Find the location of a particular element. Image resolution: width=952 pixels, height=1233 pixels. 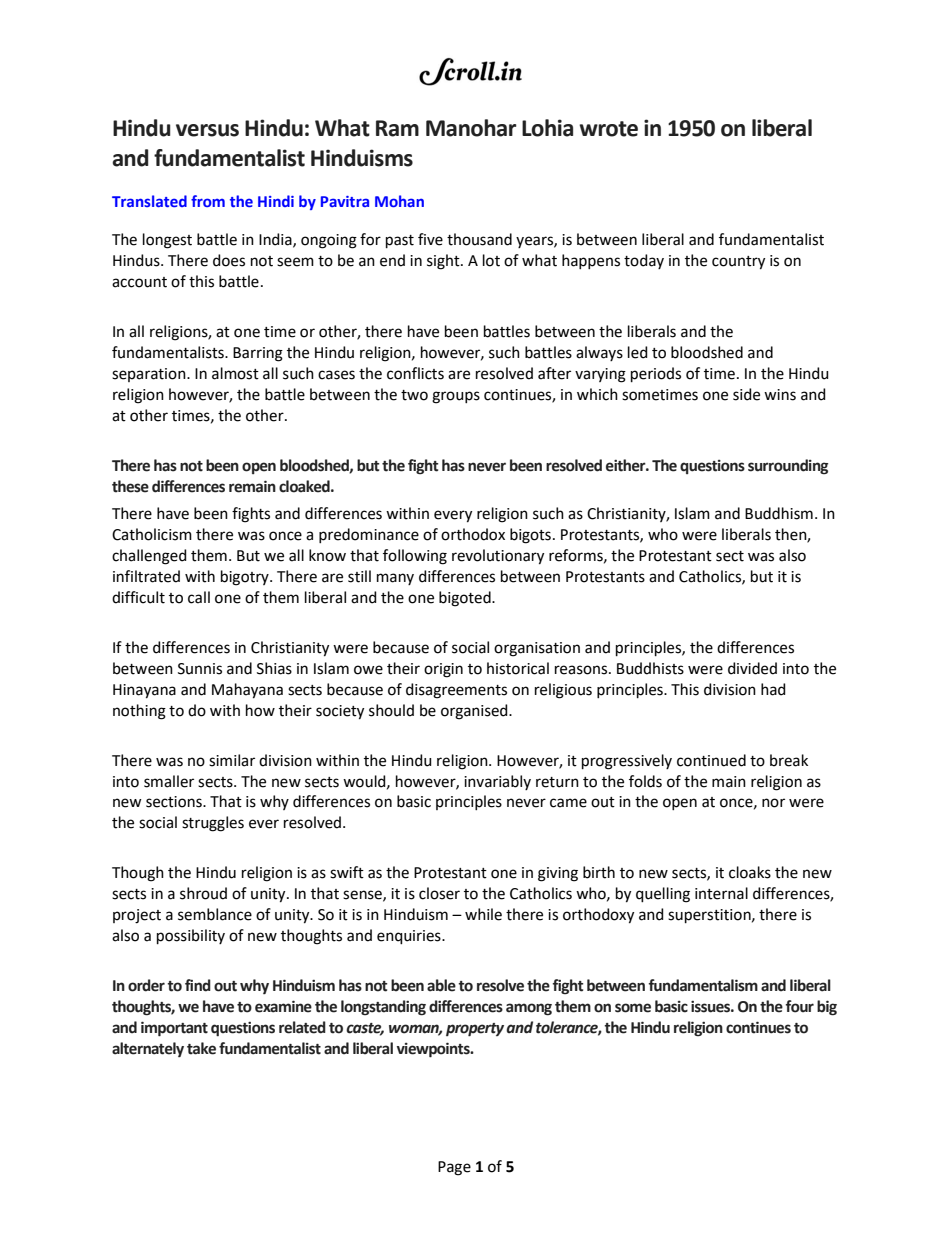

Page is located at coordinates (454, 1168).
